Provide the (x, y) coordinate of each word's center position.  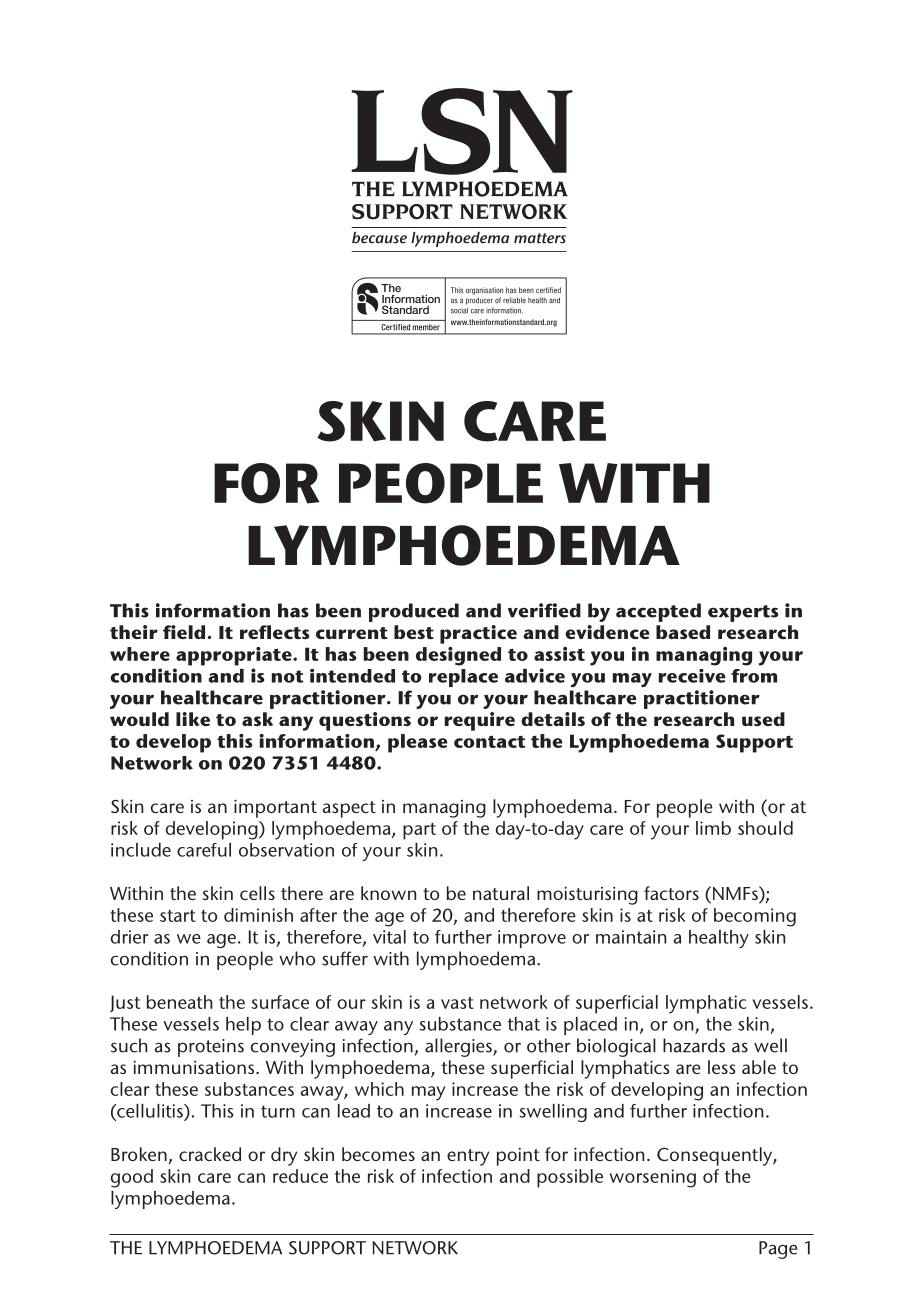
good (132, 1178)
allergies (459, 1047)
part (419, 831)
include (141, 850)
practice (478, 634)
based (683, 632)
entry (468, 1157)
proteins (211, 1048)
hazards (694, 1045)
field (184, 632)
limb (713, 828)
